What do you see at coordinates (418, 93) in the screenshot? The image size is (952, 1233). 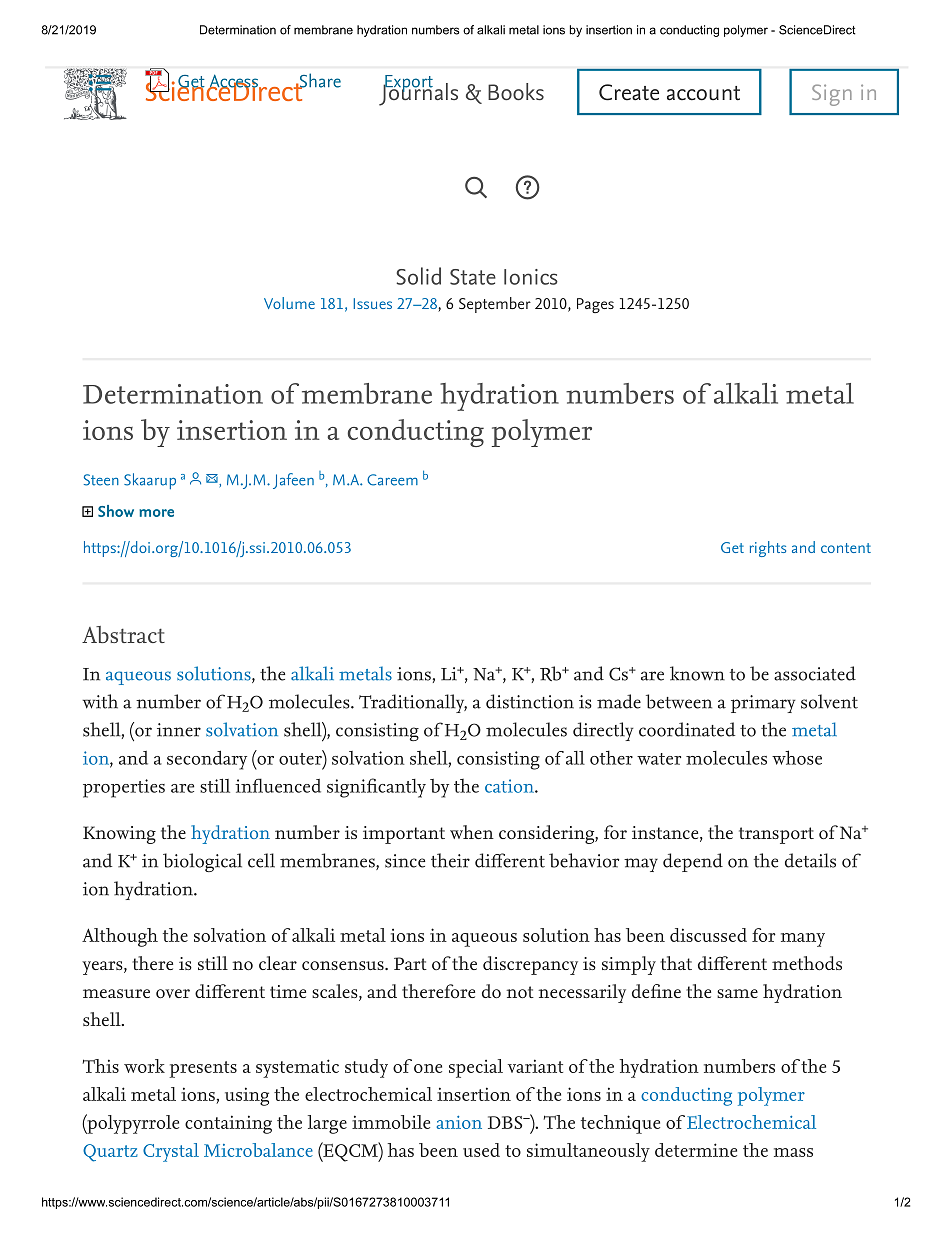 I see `Journals` at bounding box center [418, 93].
